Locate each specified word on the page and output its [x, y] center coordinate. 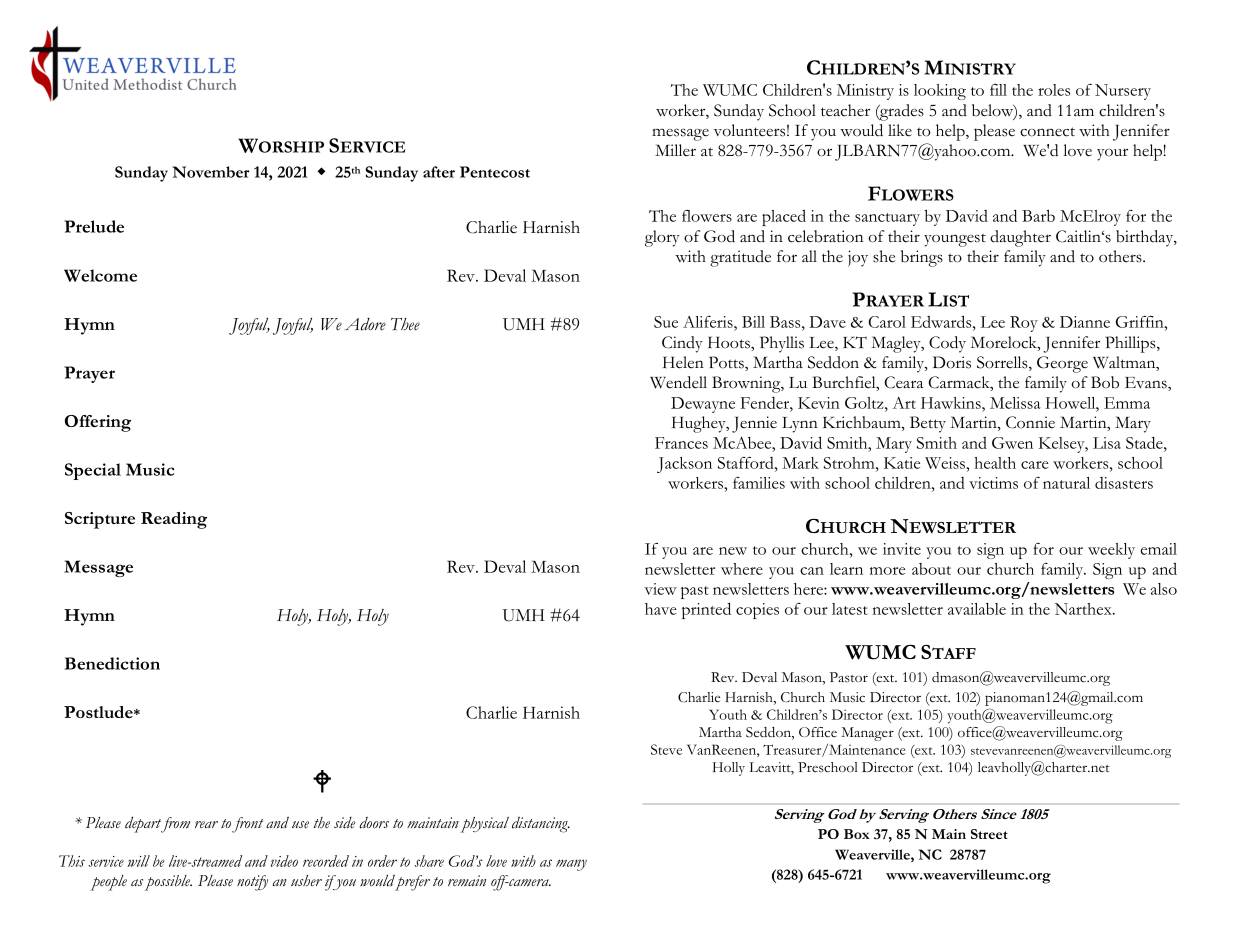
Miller [675, 150]
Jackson [684, 465]
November [211, 172]
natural [1066, 483]
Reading [174, 520]
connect [1047, 132]
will [139, 861]
